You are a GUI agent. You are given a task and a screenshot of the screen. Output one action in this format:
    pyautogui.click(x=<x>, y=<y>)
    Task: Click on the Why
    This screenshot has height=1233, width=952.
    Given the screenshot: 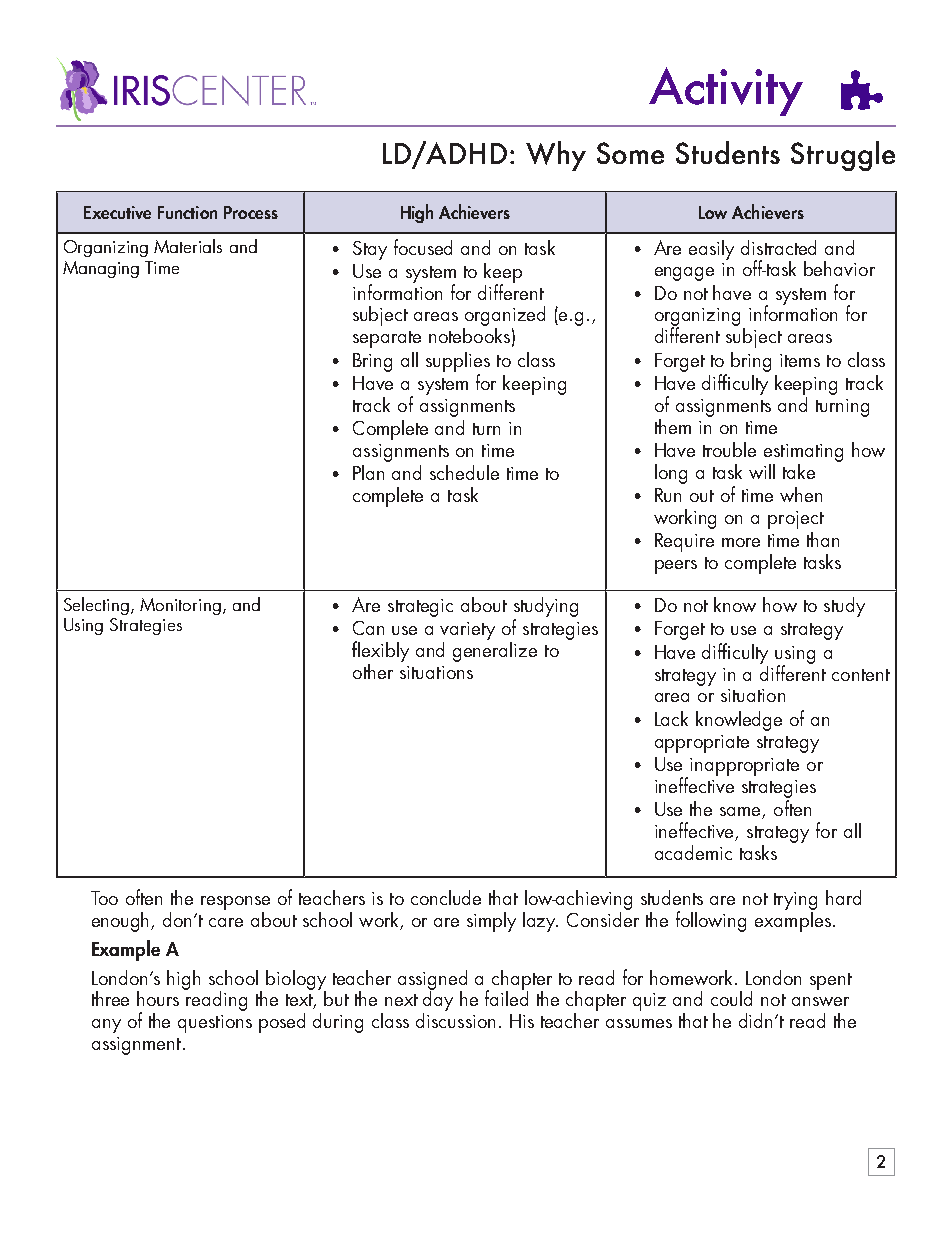 What is the action you would take?
    pyautogui.click(x=556, y=156)
